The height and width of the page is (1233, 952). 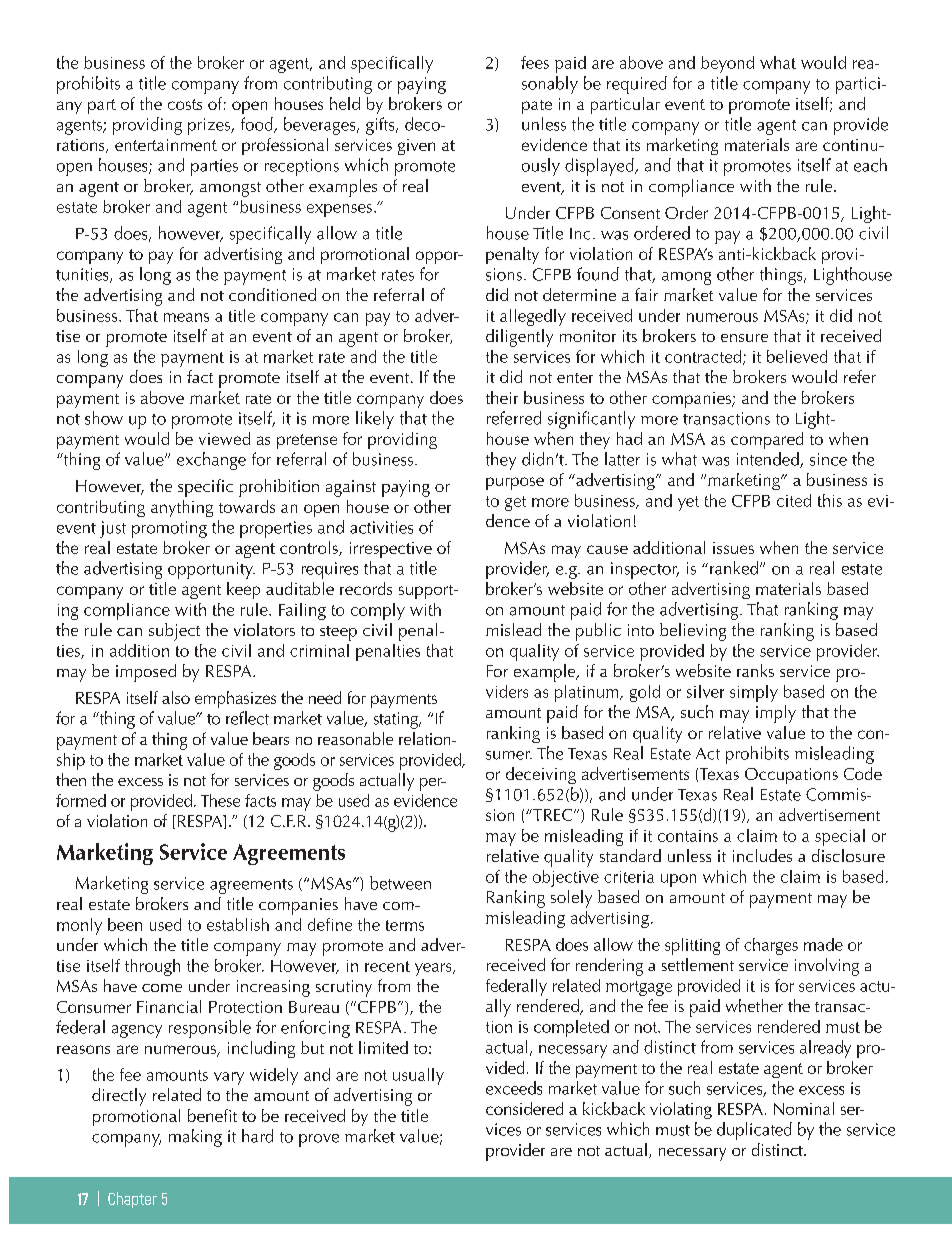 What do you see at coordinates (185, 104) in the page?
I see `costs` at bounding box center [185, 104].
